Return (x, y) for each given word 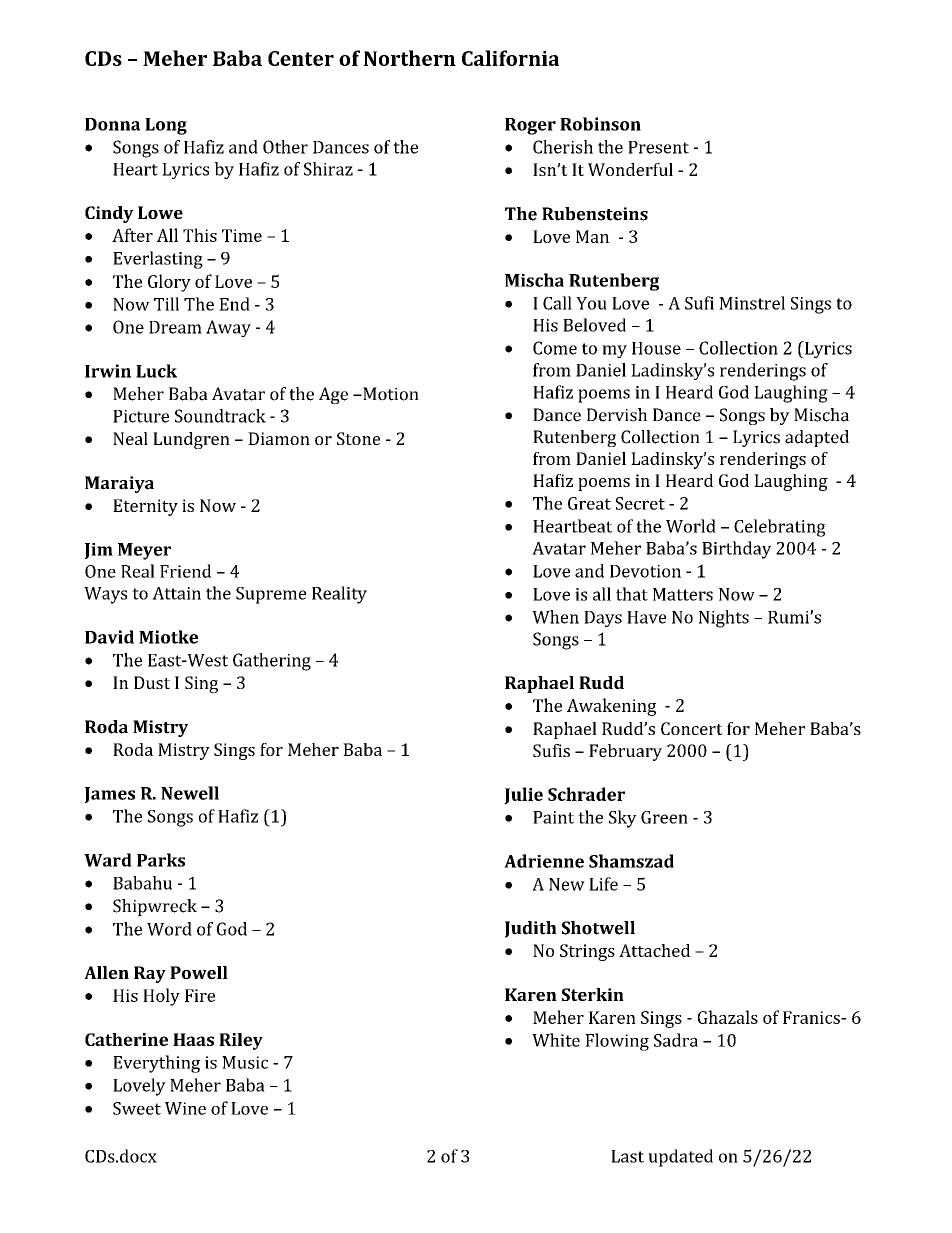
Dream (175, 327)
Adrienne (544, 861)
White (556, 1040)
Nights (724, 619)
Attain (176, 593)
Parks (161, 860)
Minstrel (752, 303)
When (555, 617)
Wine (185, 1108)
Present (658, 147)
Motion (390, 394)
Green (664, 817)
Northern (410, 58)
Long (166, 126)
